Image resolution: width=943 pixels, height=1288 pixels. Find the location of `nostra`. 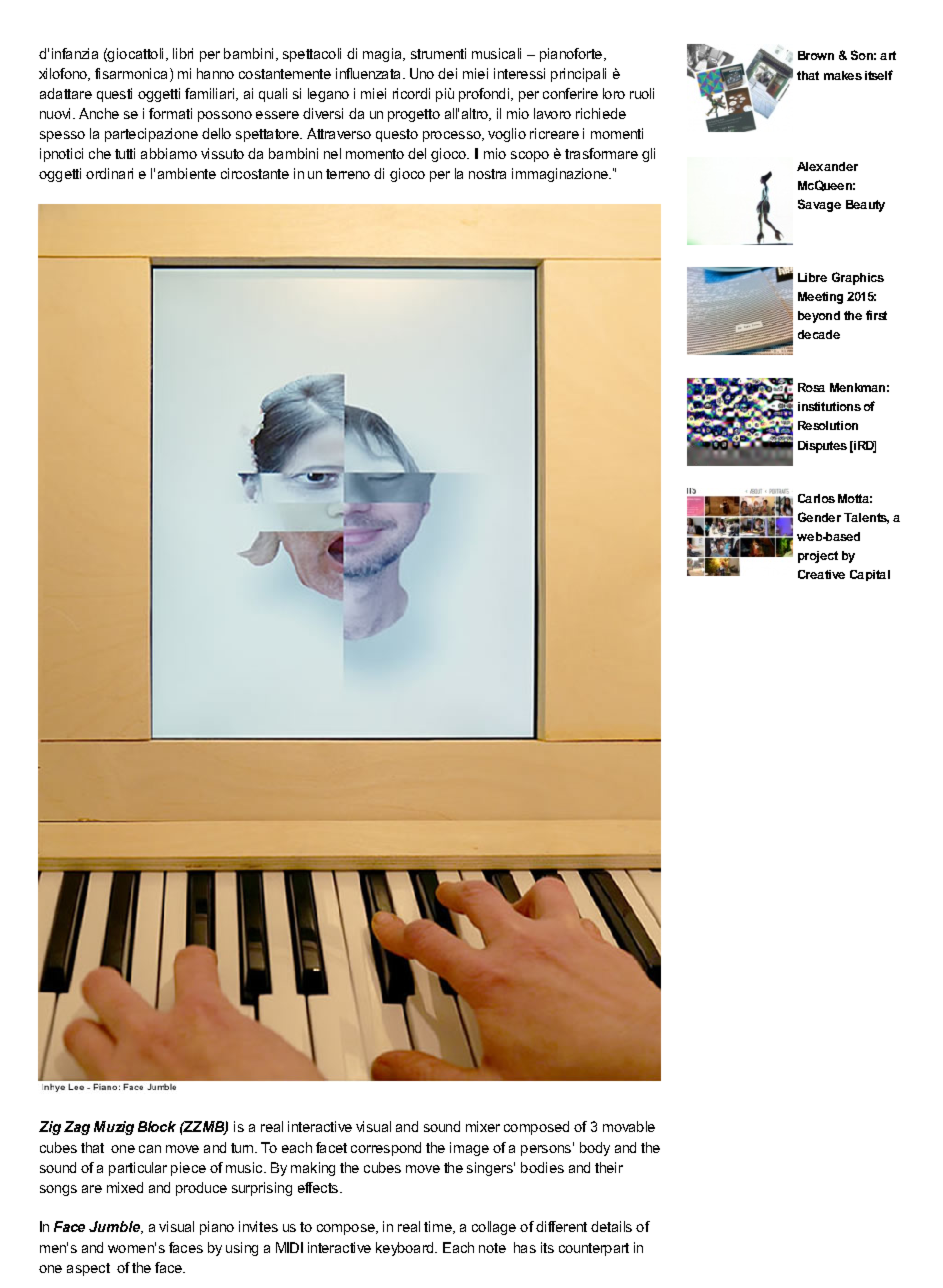

nostra is located at coordinates (487, 174).
